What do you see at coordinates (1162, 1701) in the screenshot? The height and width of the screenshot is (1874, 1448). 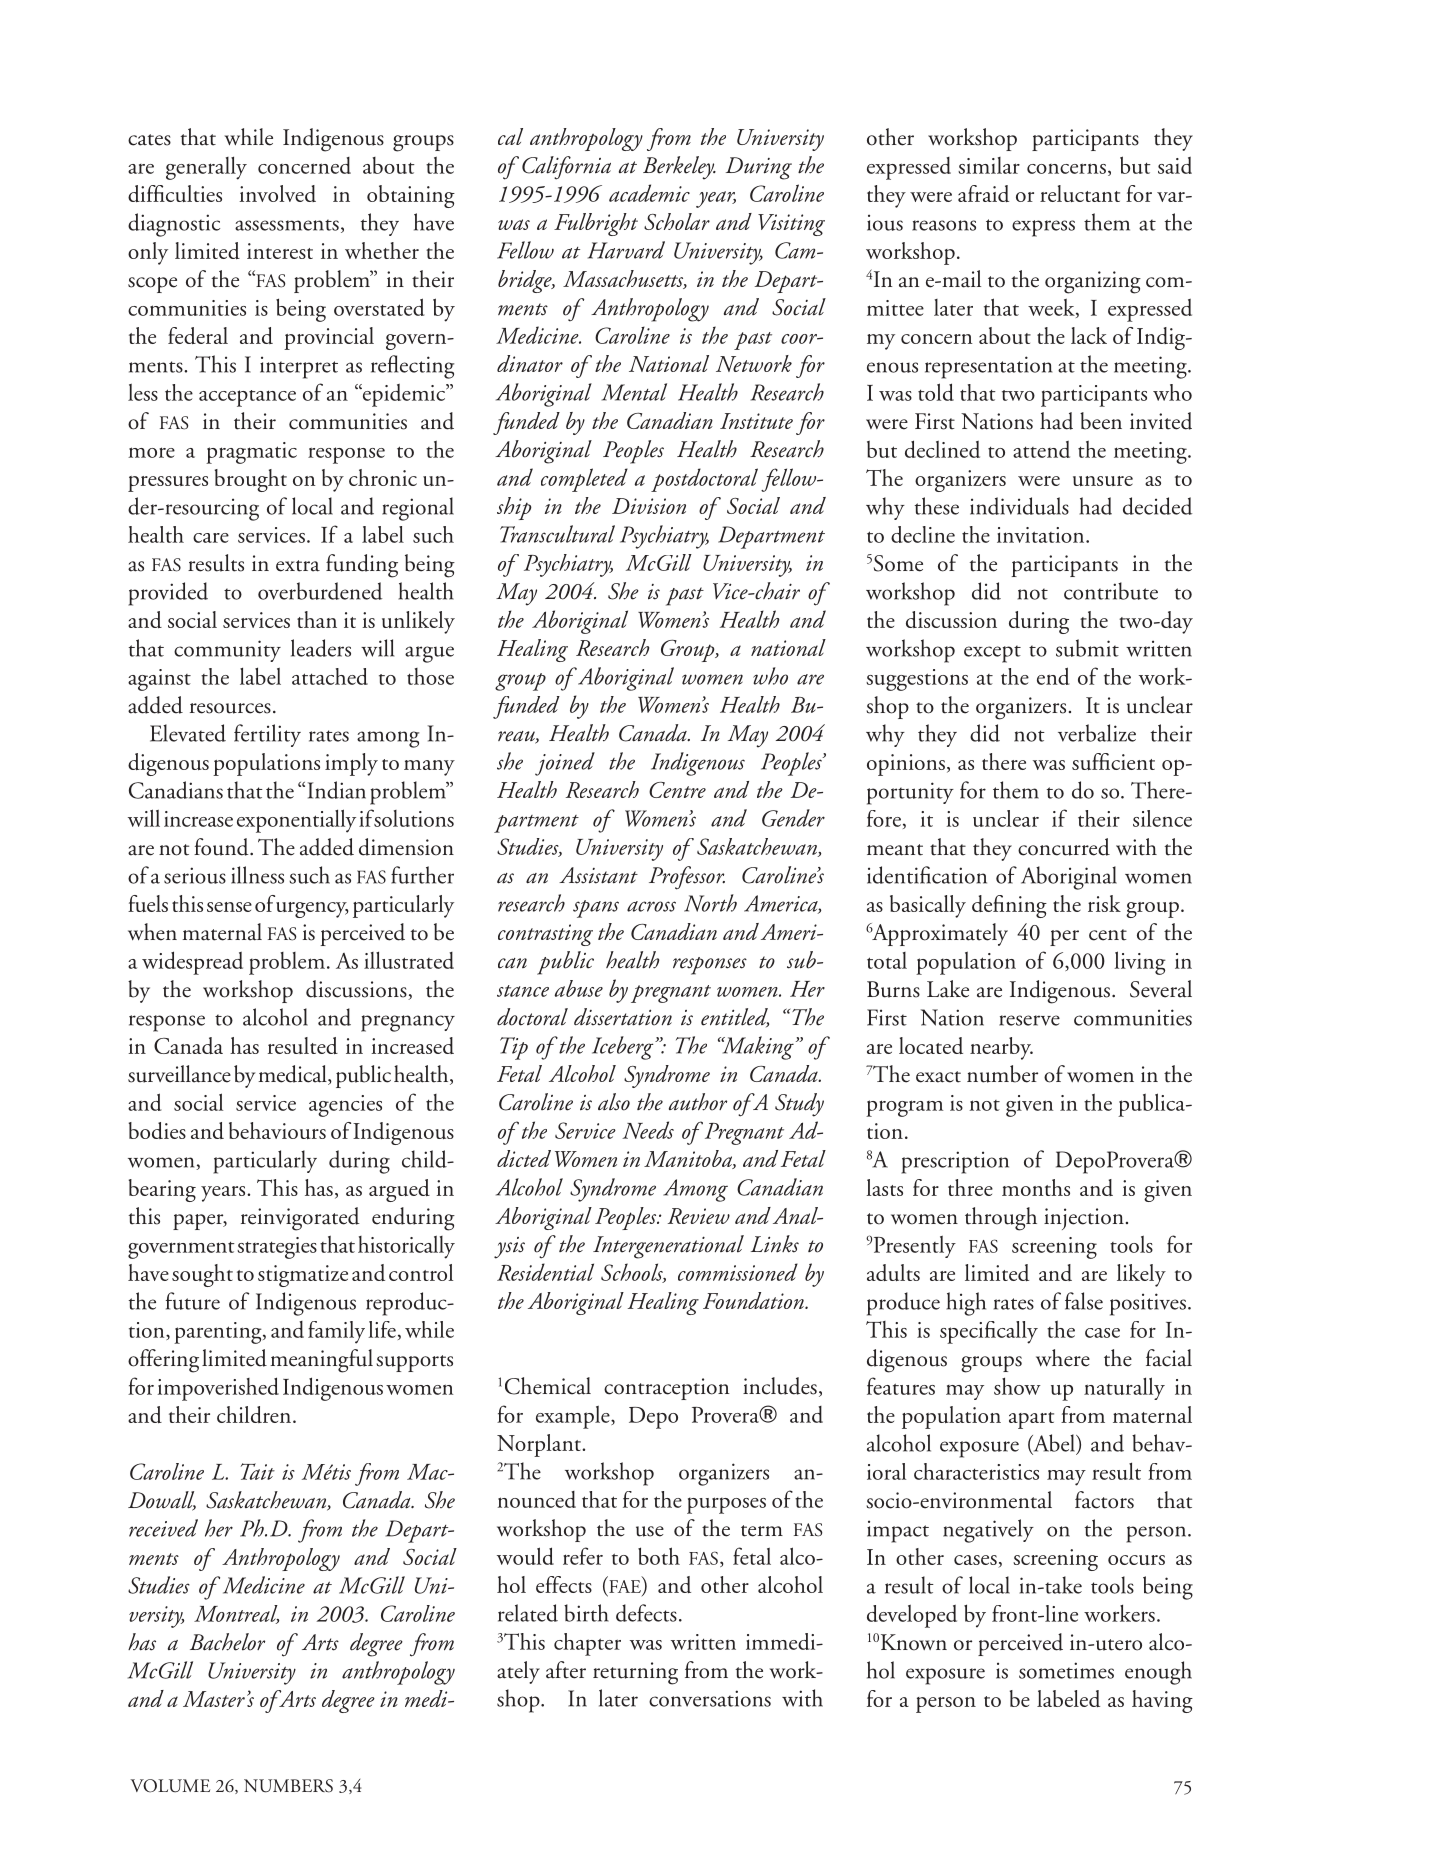 I see `having` at bounding box center [1162, 1701].
